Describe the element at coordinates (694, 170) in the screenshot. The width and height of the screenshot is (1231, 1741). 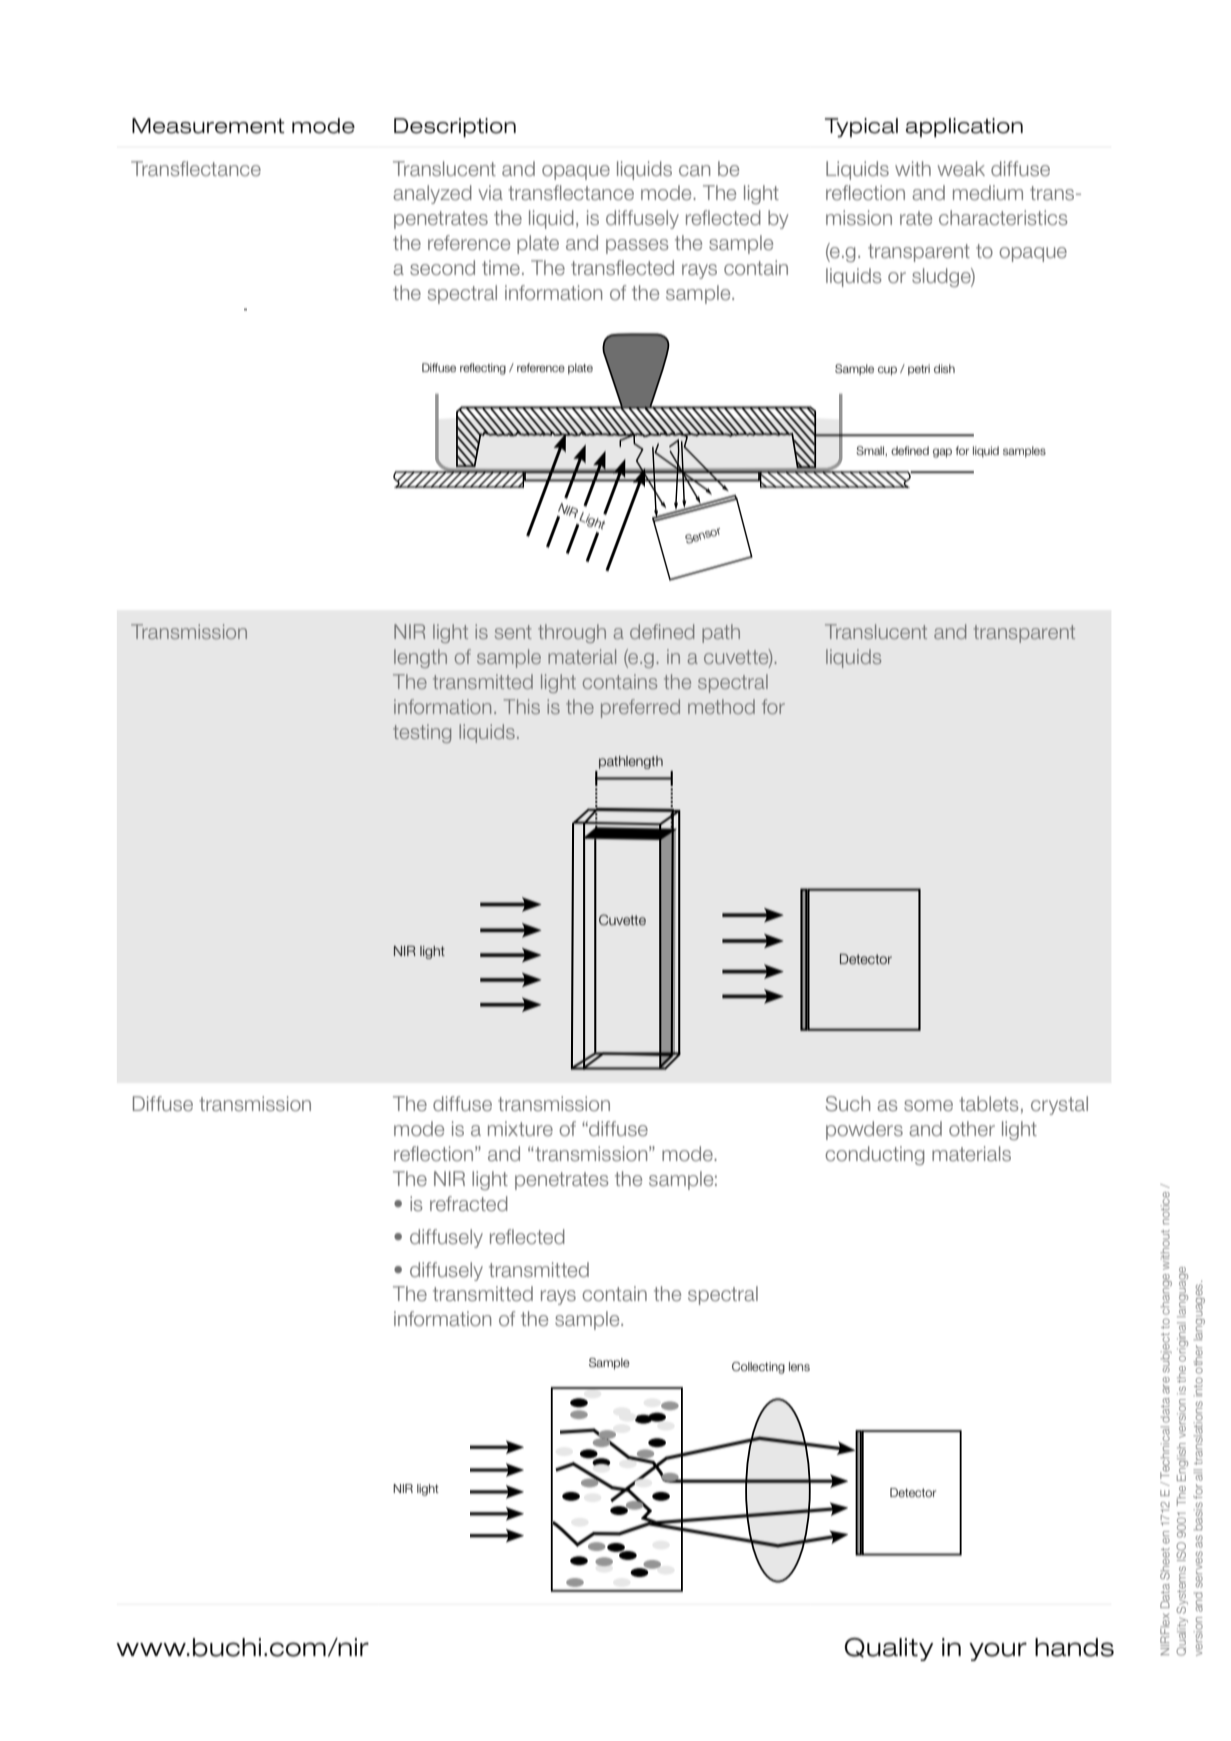
I see `can` at that location.
